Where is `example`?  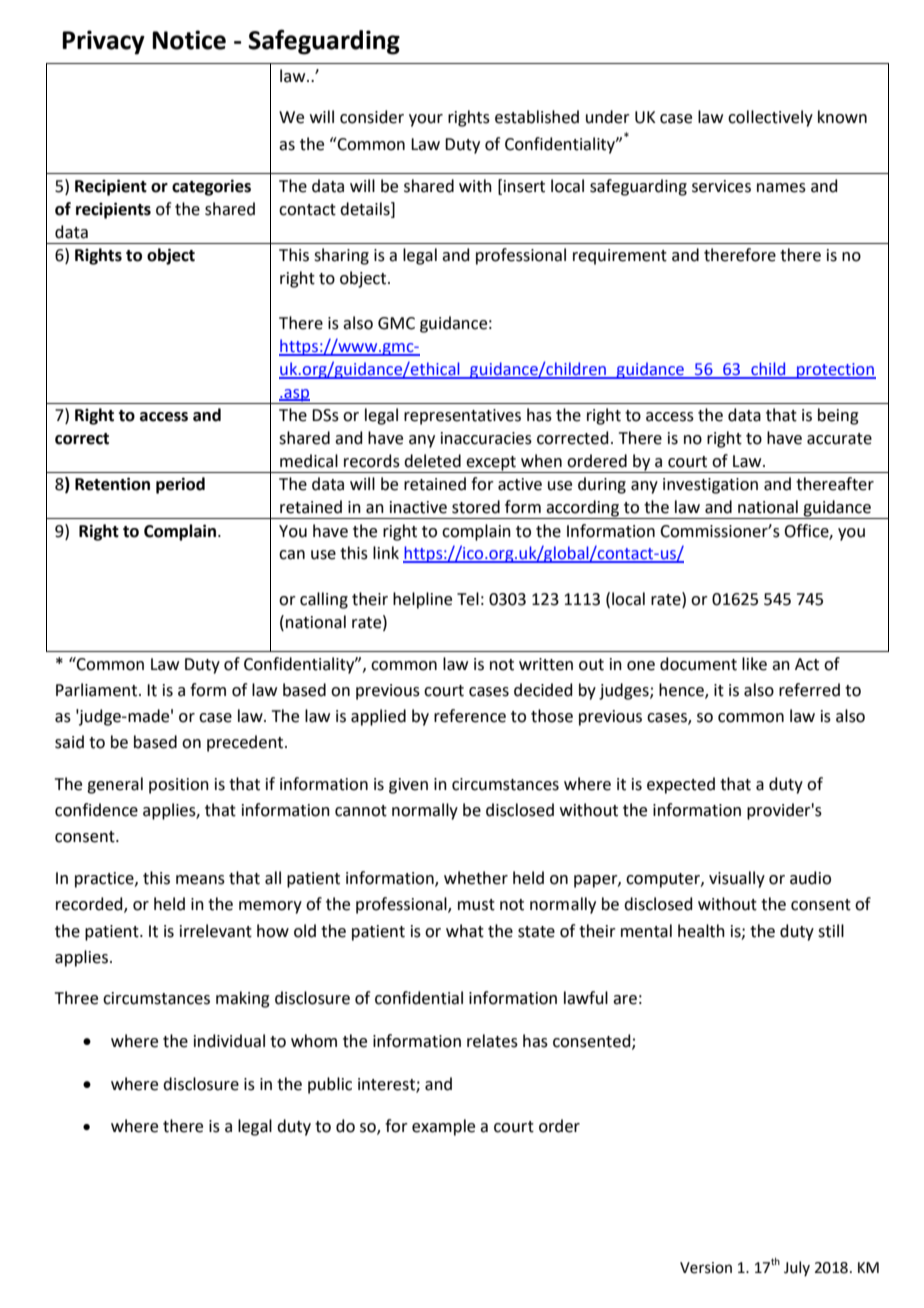
example is located at coordinates (443, 1127).
